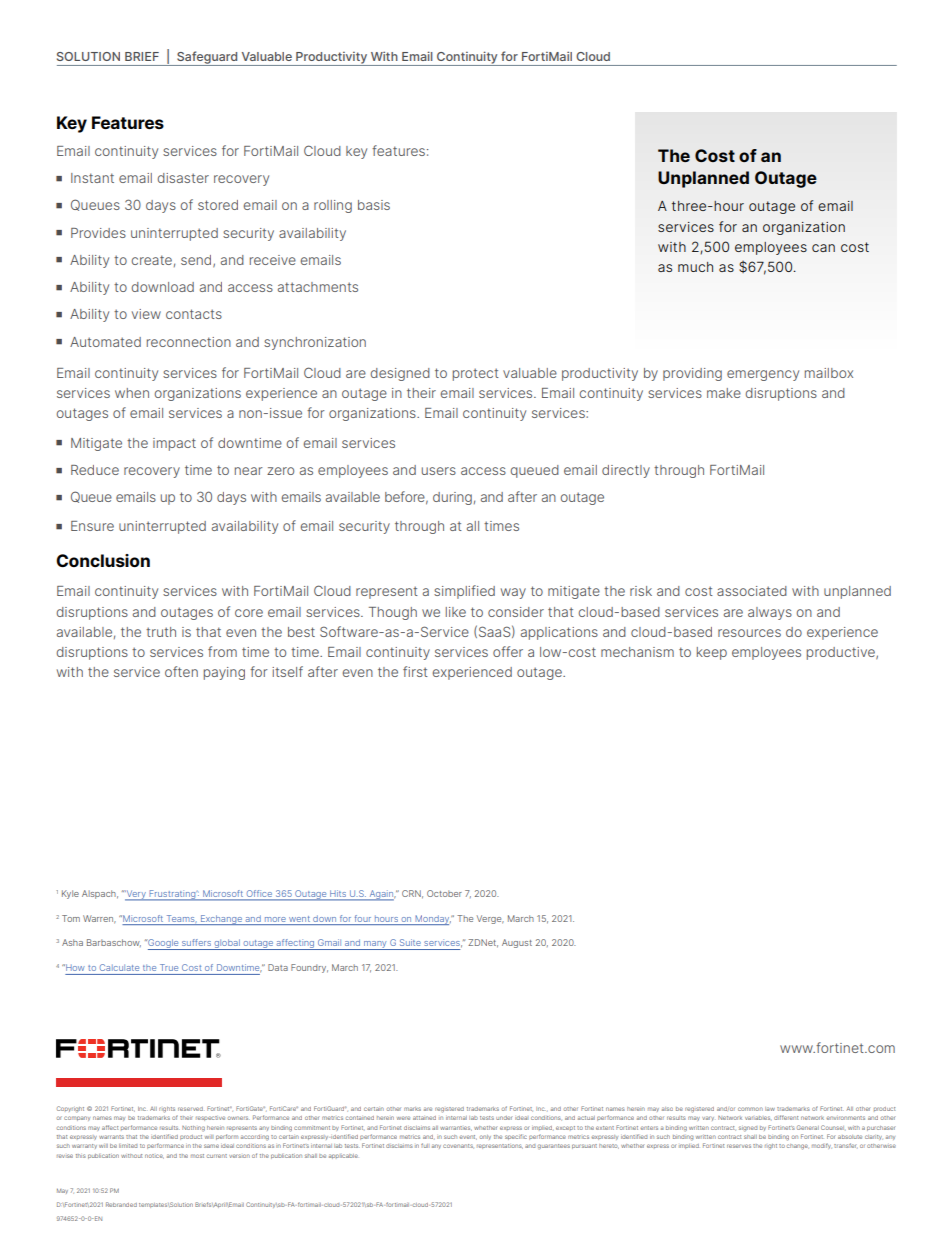 This document has width=952, height=1233. I want to click on always, so click(770, 613).
